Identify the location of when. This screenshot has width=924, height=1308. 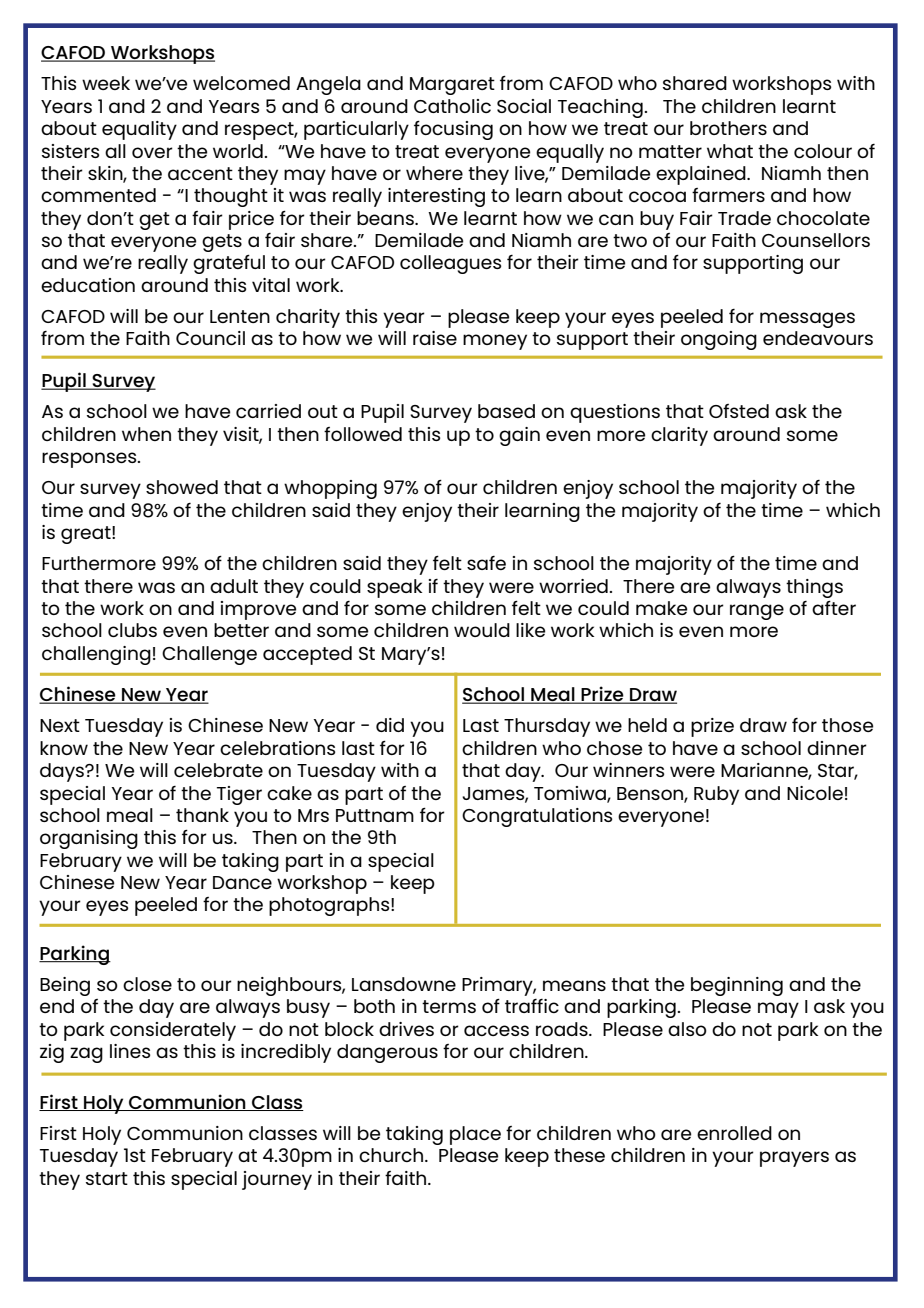
(146, 434).
